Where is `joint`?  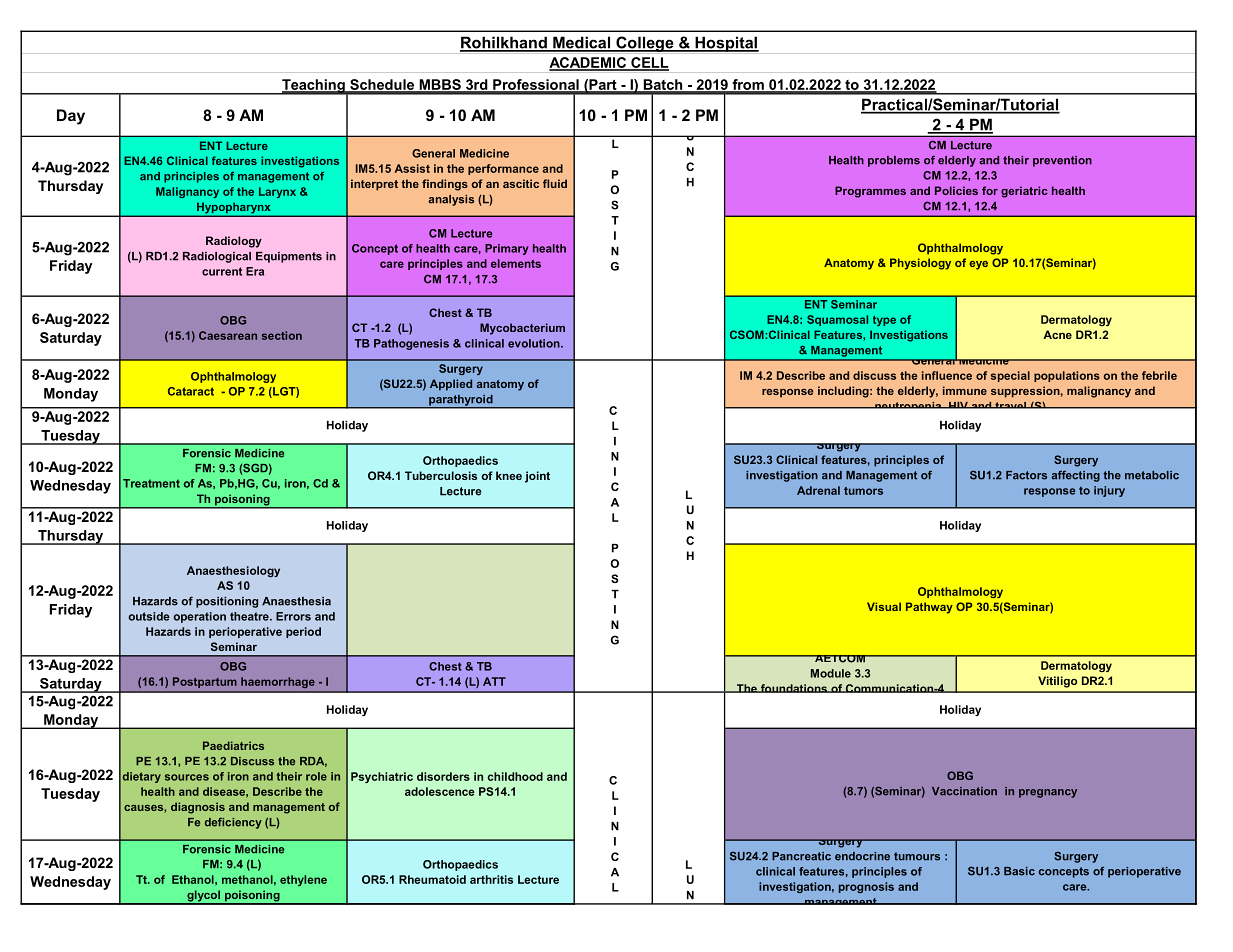
joint is located at coordinates (537, 477).
